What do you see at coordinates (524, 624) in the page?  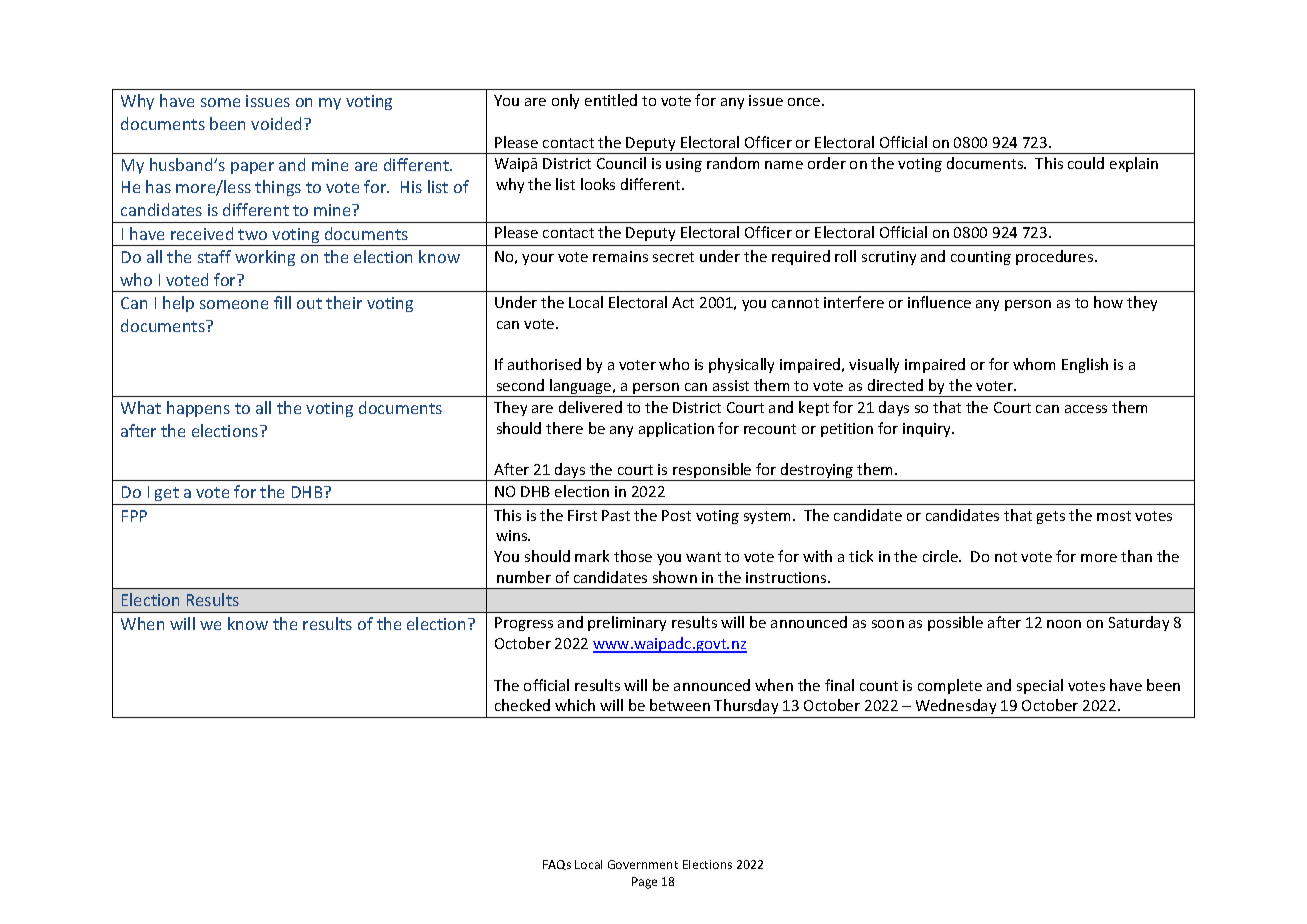 I see `Progress` at bounding box center [524, 624].
